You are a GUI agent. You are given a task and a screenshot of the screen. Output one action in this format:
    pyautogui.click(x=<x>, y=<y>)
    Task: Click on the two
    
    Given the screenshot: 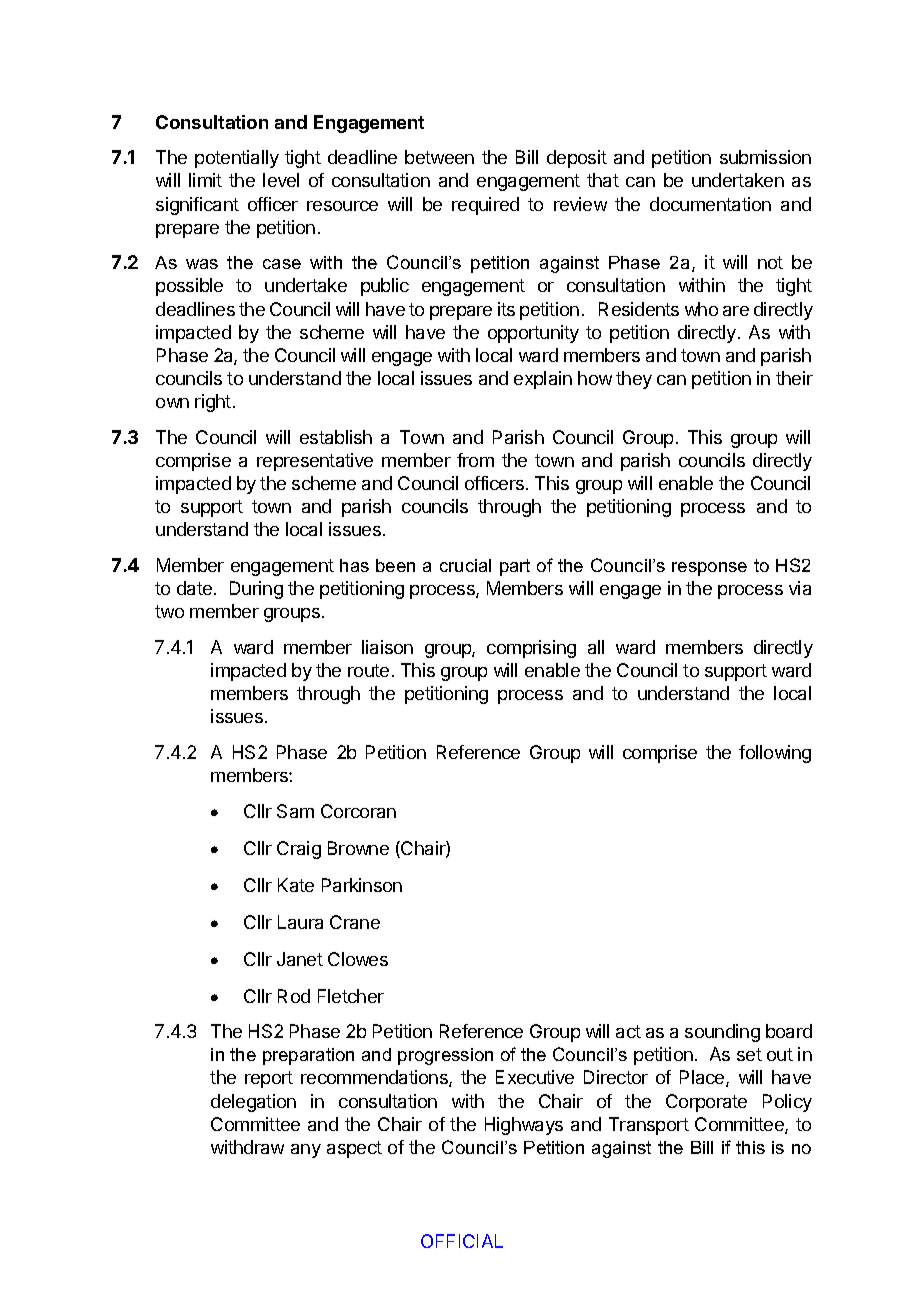 What is the action you would take?
    pyautogui.click(x=169, y=611)
